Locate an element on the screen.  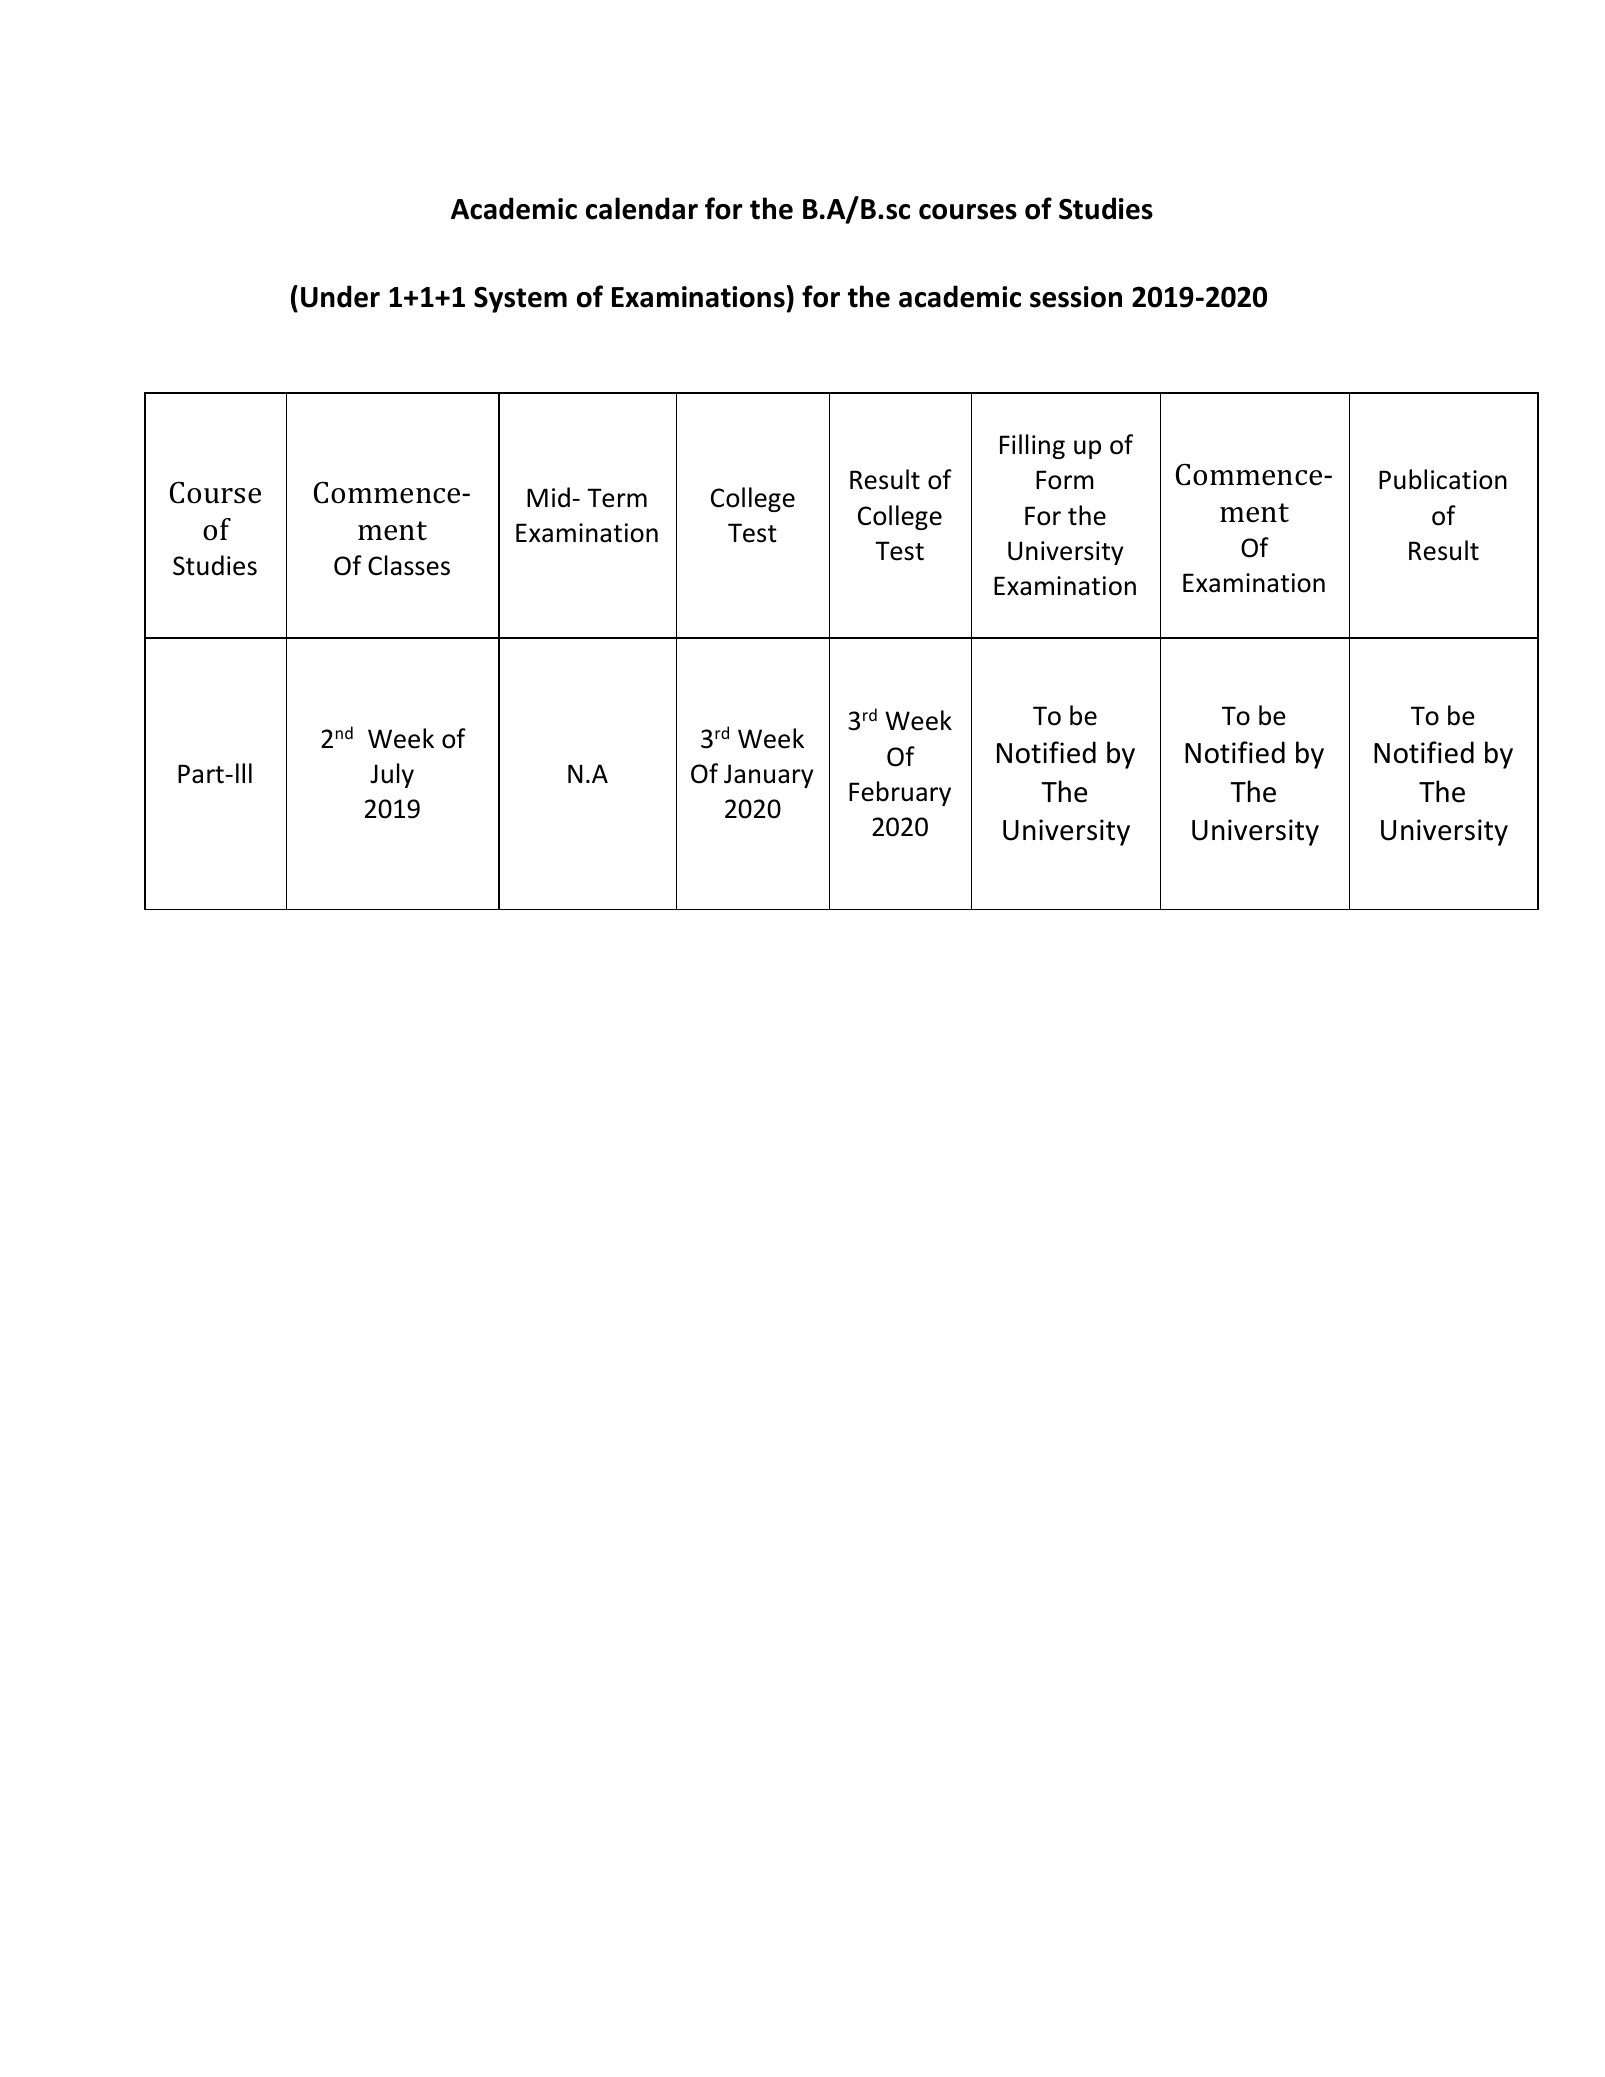
Classes is located at coordinates (409, 565).
